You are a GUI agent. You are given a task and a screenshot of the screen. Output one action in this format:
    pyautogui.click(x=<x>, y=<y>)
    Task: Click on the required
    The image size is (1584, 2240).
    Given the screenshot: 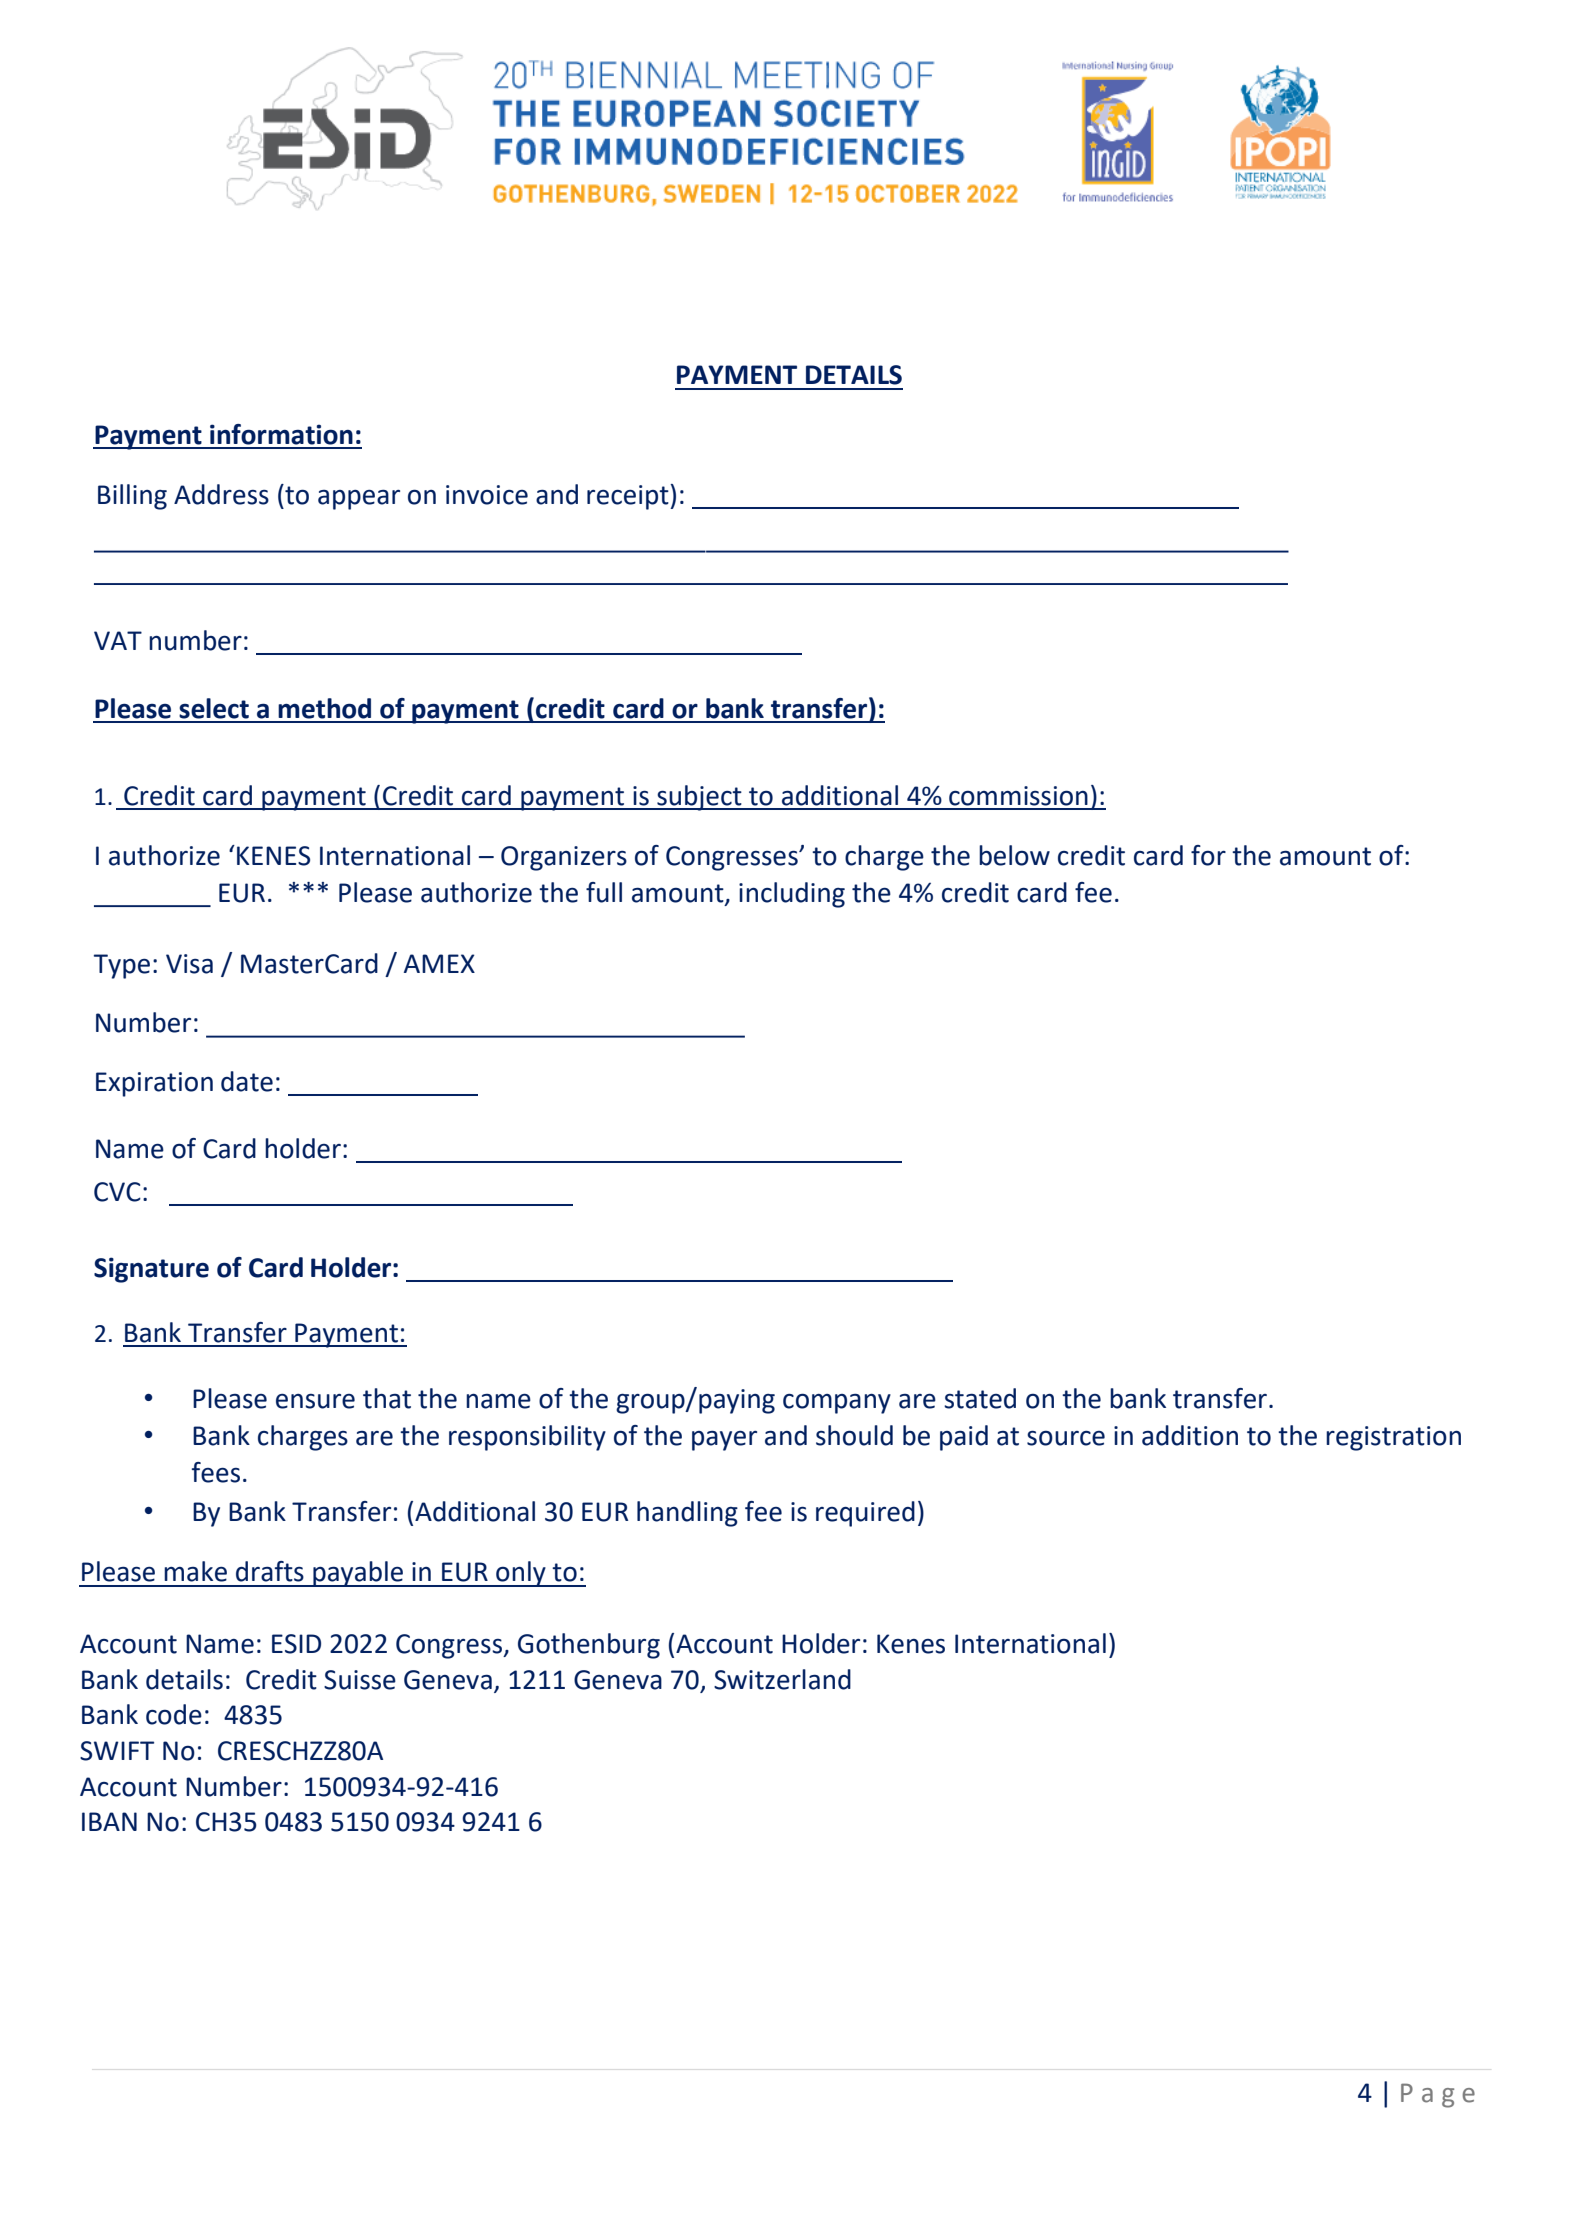 What is the action you would take?
    pyautogui.click(x=865, y=1514)
